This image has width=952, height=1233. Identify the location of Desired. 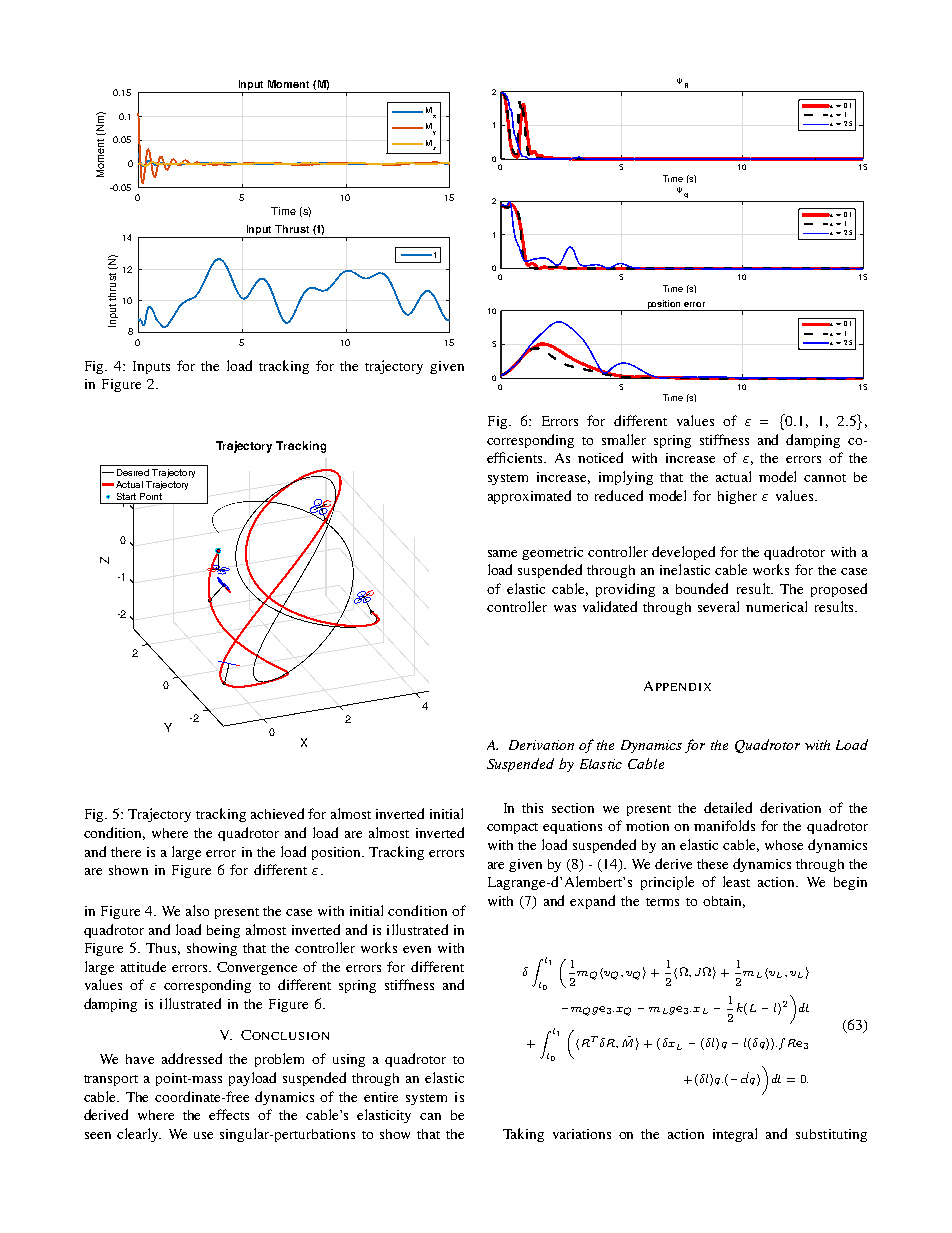
(133, 472).
